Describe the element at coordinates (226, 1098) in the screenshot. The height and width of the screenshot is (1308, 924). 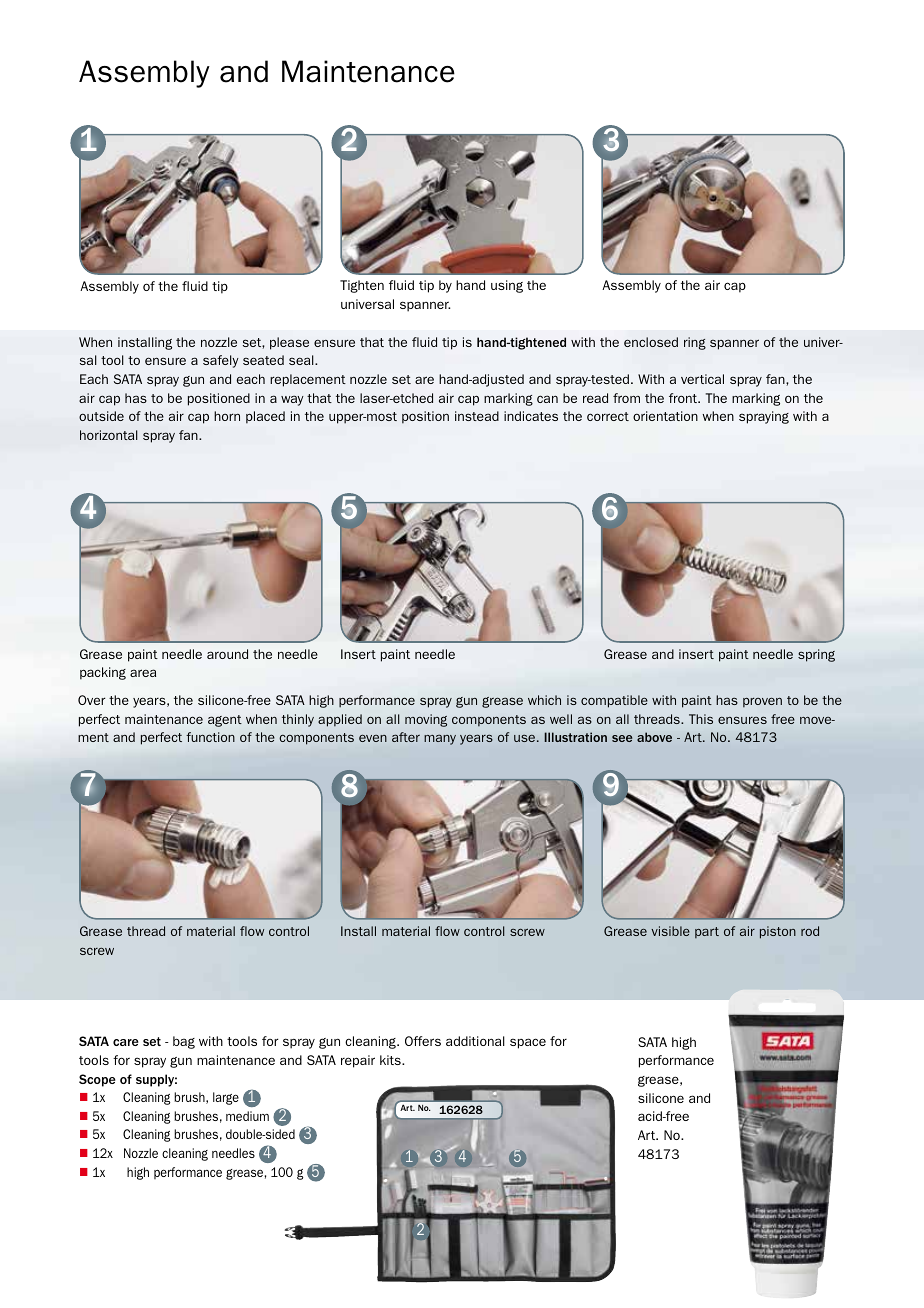
I see `large` at that location.
